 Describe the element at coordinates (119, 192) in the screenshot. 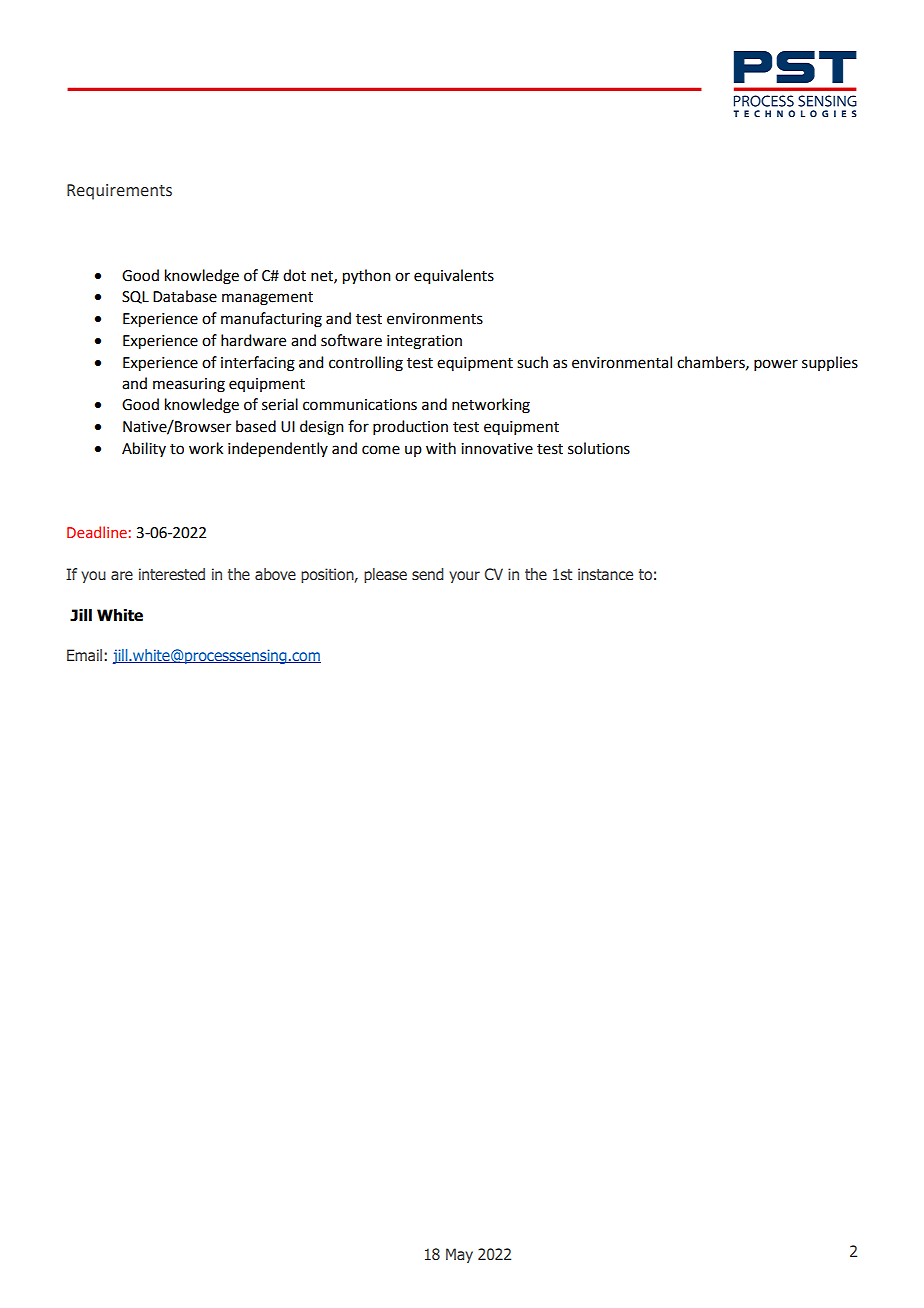

I see `Requirements` at that location.
